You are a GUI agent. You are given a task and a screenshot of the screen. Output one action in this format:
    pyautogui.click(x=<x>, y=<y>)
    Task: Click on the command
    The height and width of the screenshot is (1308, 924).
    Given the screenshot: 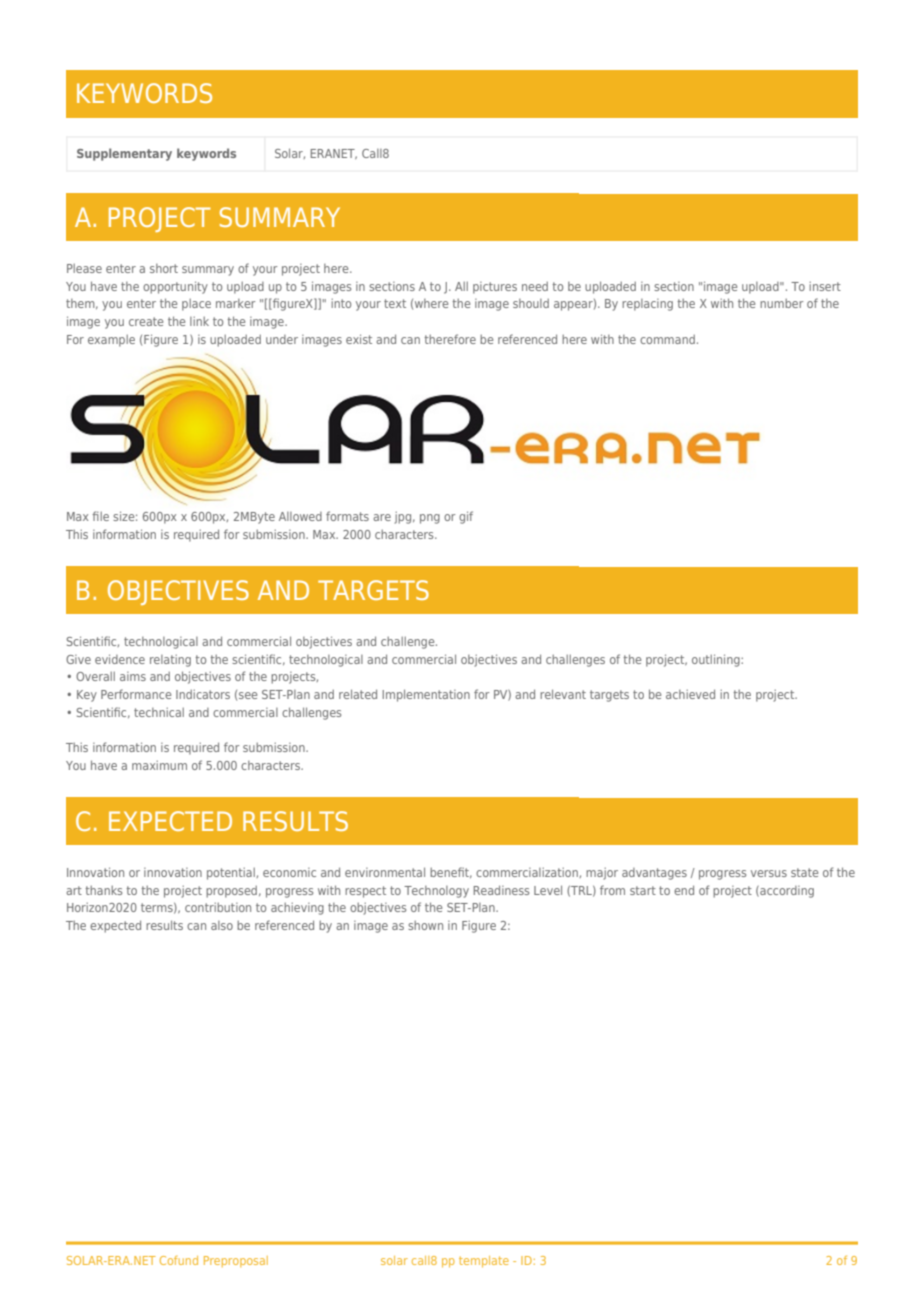 What is the action you would take?
    pyautogui.click(x=667, y=339)
